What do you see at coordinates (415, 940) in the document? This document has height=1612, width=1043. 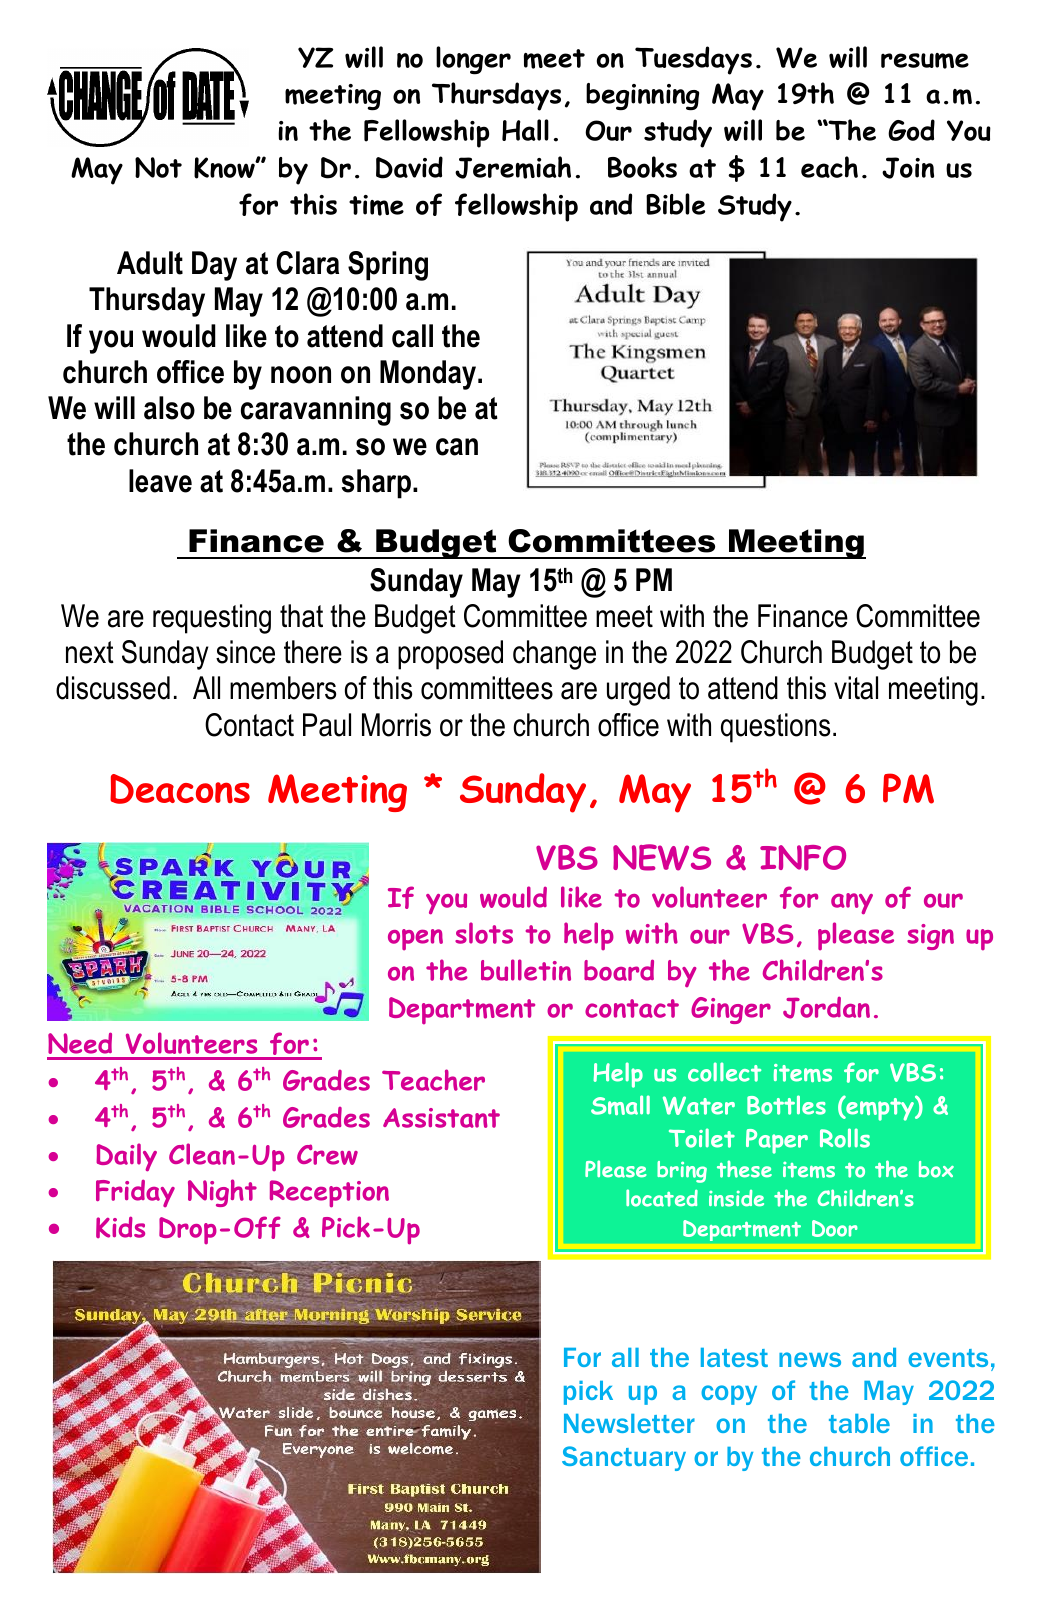 I see `open` at bounding box center [415, 940].
